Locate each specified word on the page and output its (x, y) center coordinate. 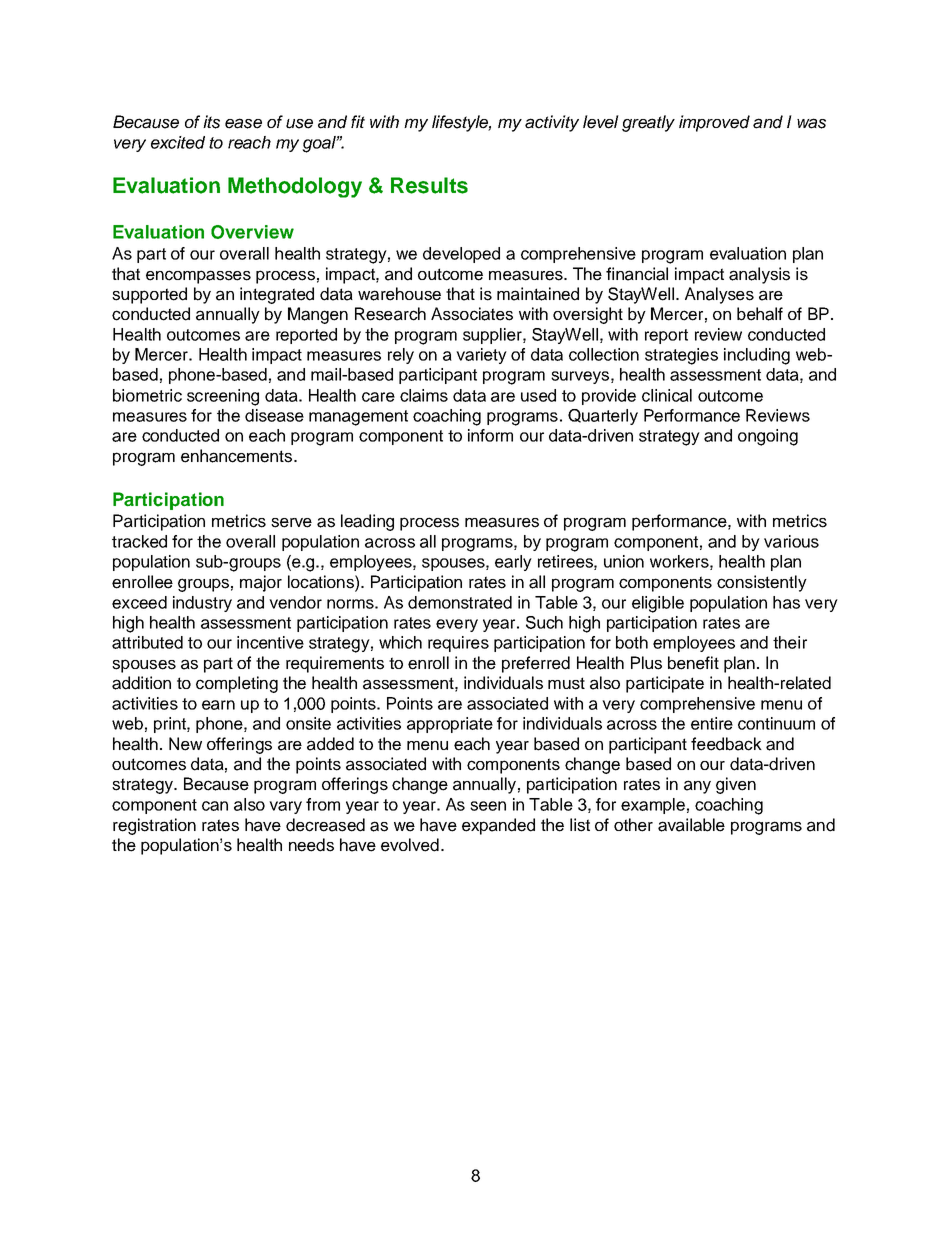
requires (458, 644)
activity (552, 123)
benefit (693, 663)
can (215, 806)
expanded (498, 826)
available (691, 825)
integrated (277, 295)
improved (714, 123)
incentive (270, 642)
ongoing (768, 437)
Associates (472, 314)
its (211, 122)
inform (490, 435)
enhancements (238, 456)
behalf (760, 314)
